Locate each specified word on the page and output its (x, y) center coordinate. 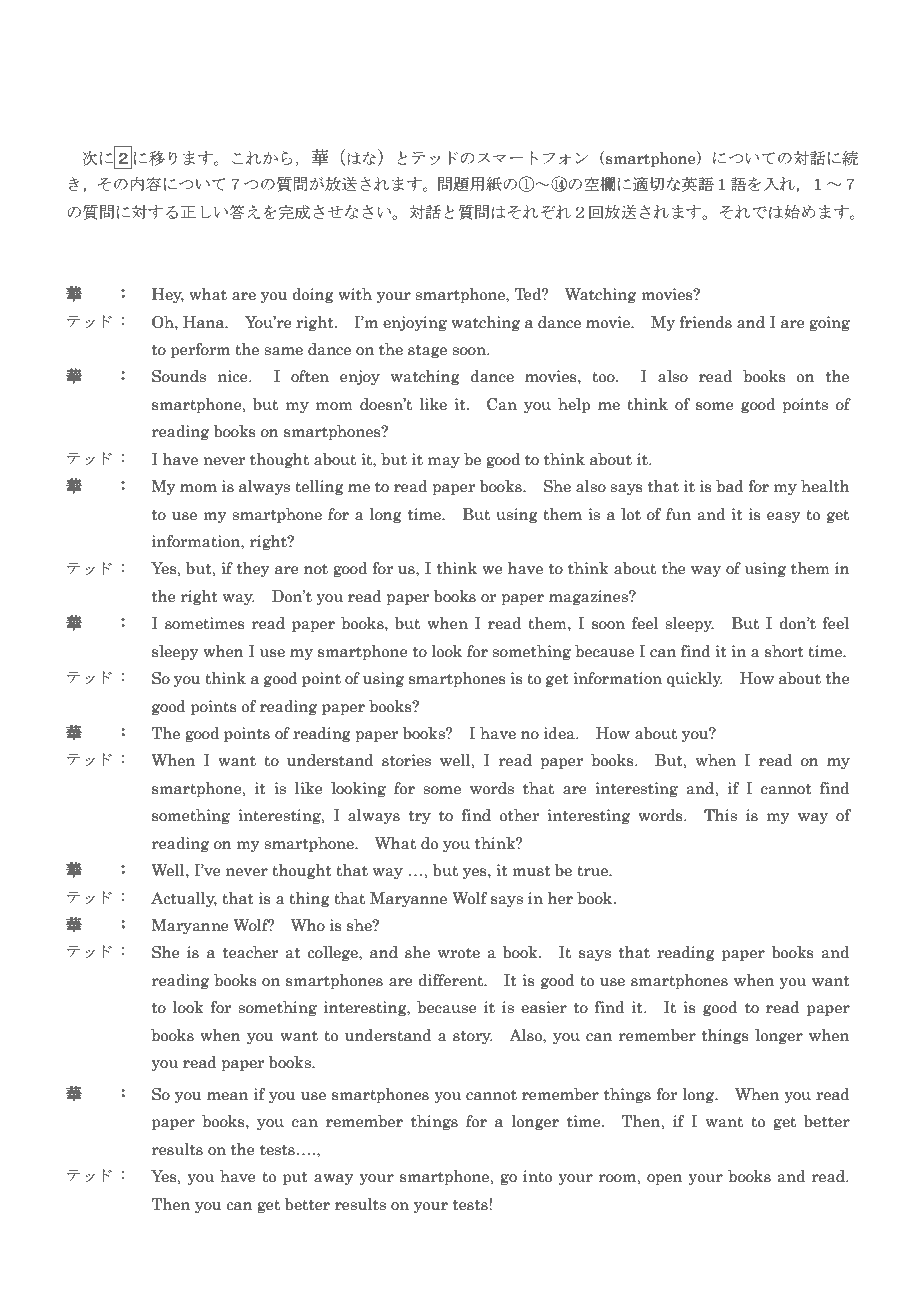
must (532, 871)
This (720, 815)
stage (427, 351)
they (253, 569)
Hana (205, 322)
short (784, 651)
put (295, 1178)
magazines (589, 597)
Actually (184, 899)
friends (706, 322)
